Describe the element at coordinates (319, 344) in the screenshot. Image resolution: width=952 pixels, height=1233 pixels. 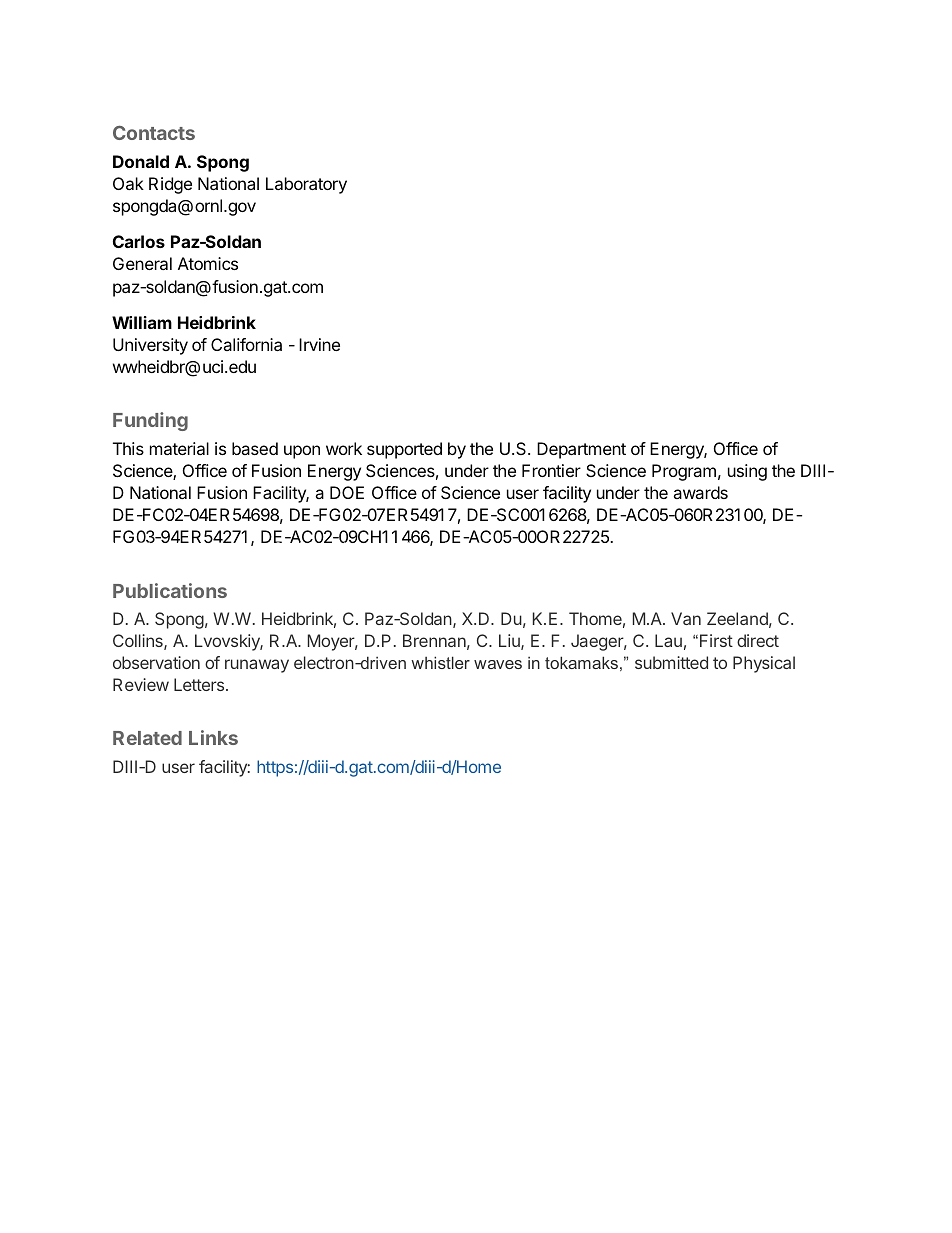
I see `Irvine` at that location.
